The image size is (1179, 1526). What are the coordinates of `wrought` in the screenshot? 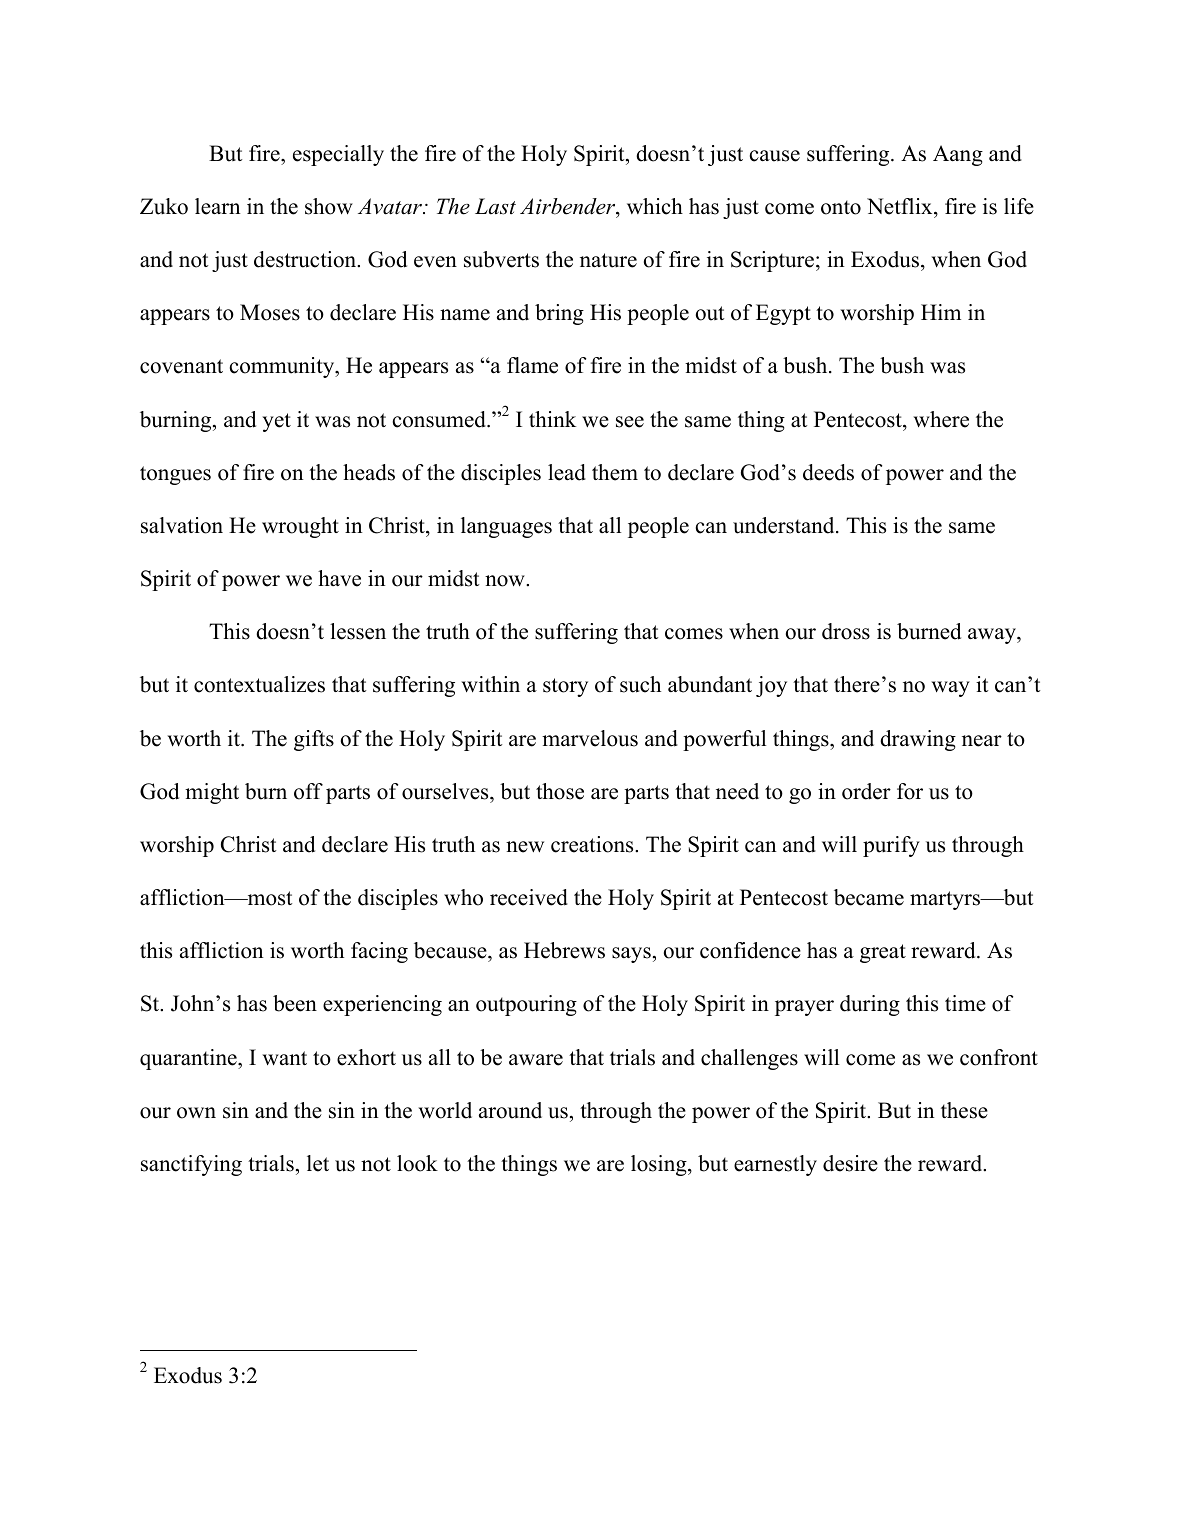 It's located at (300, 527).
